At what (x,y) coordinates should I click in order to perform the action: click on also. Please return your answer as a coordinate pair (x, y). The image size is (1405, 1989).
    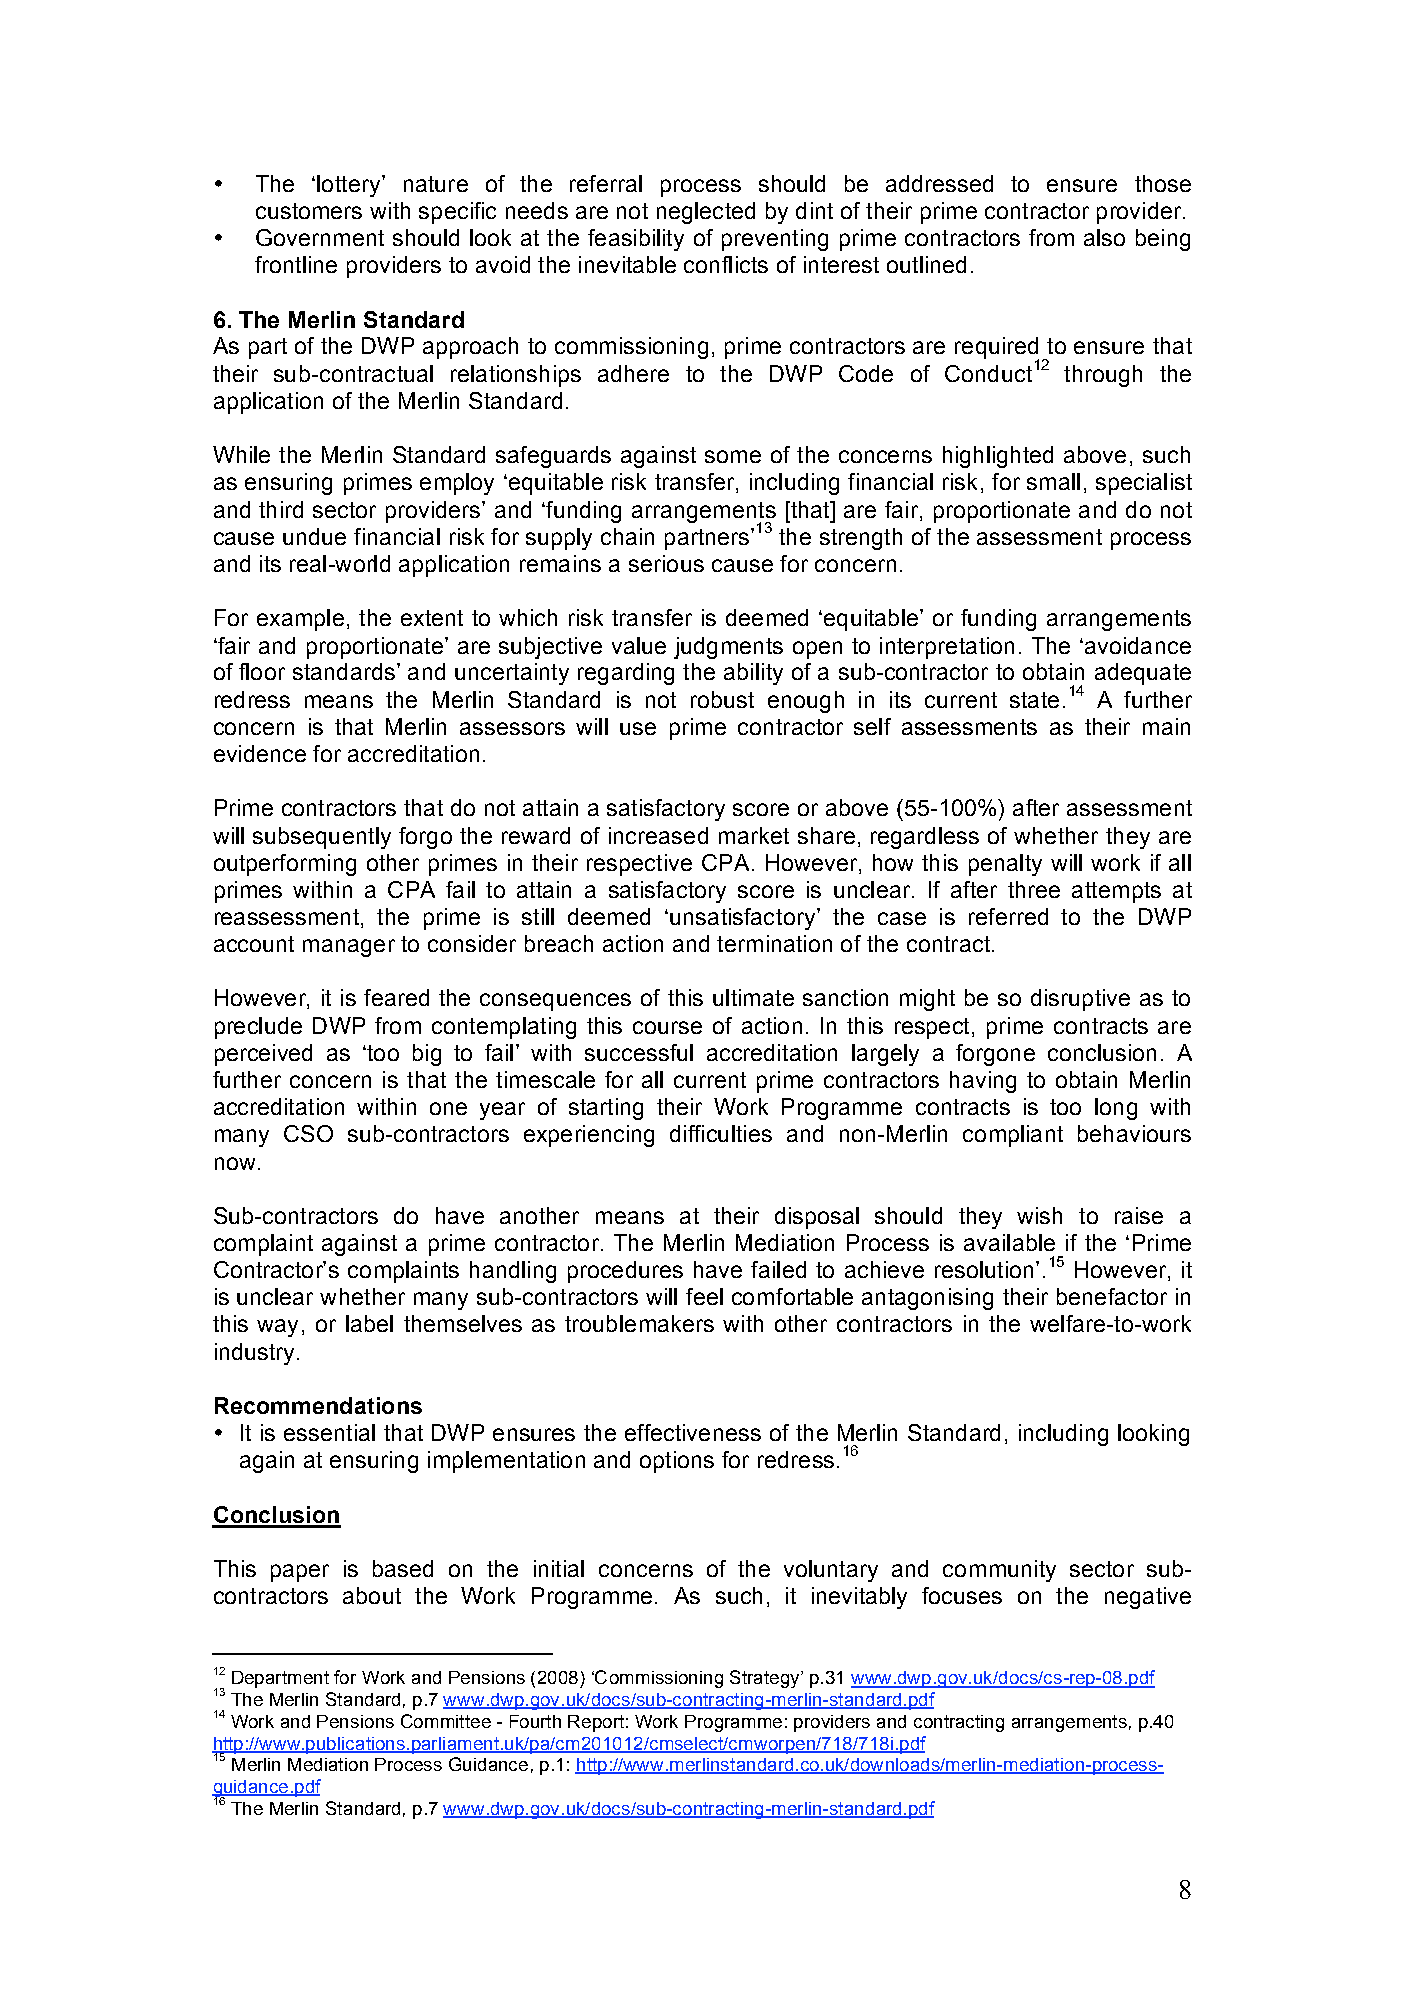
    Looking at the image, I should click on (1104, 237).
